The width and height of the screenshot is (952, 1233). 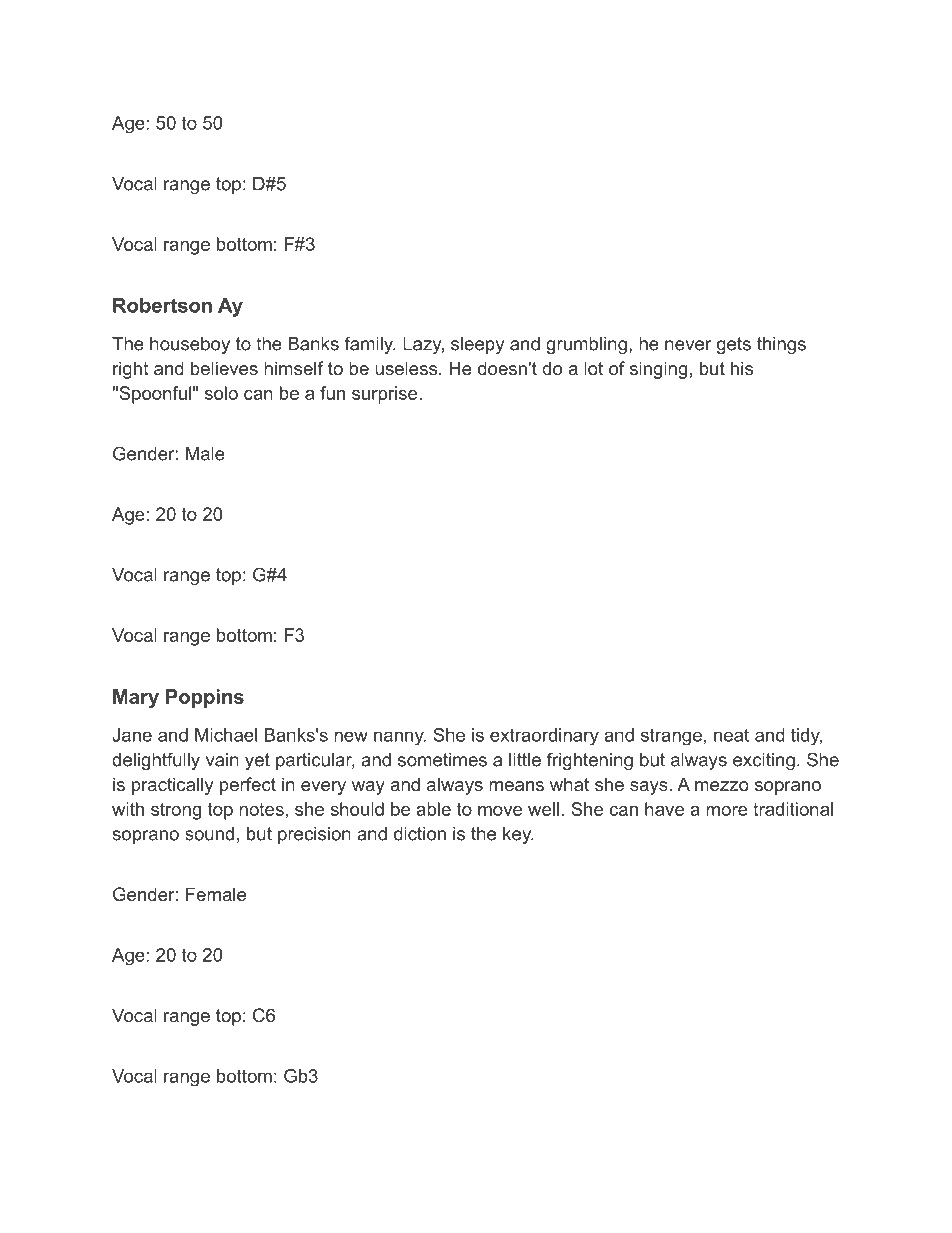 What do you see at coordinates (162, 305) in the screenshot?
I see `Robertson` at bounding box center [162, 305].
